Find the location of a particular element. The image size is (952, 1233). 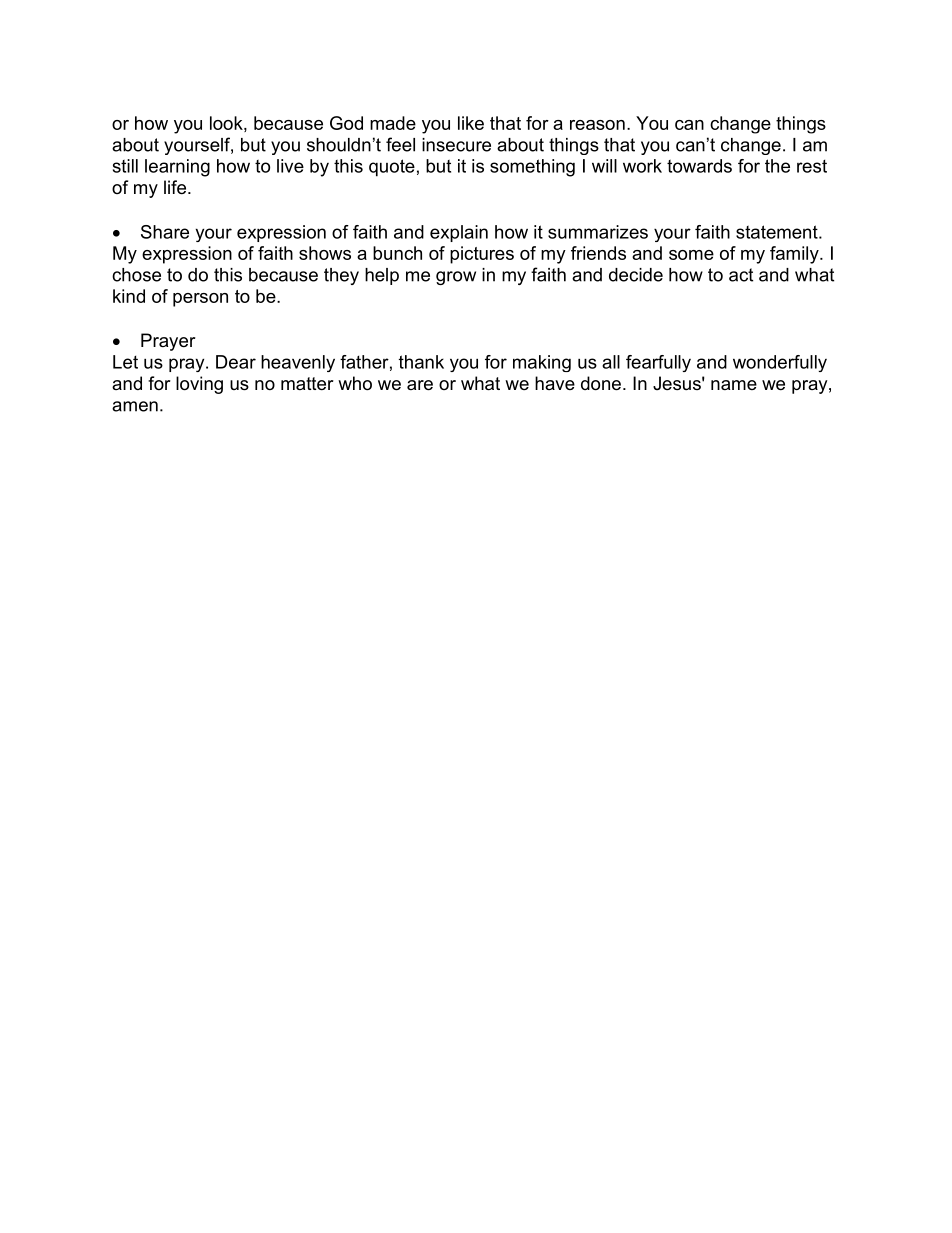

reason is located at coordinates (597, 125).
